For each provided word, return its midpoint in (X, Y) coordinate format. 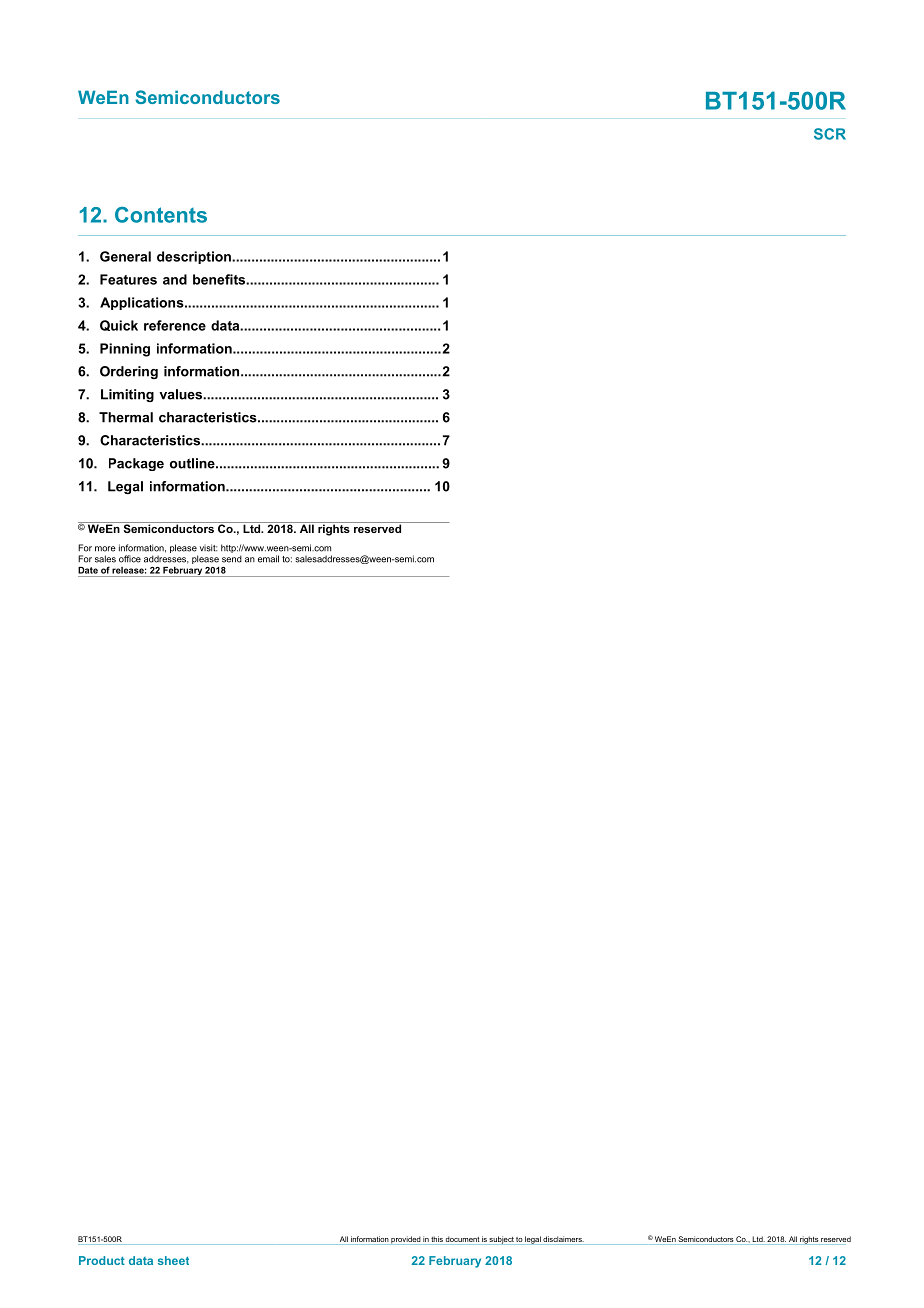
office (130, 559)
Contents (161, 215)
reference (175, 325)
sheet (173, 1260)
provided (405, 1240)
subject (502, 1240)
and (175, 279)
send (232, 559)
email (268, 559)
